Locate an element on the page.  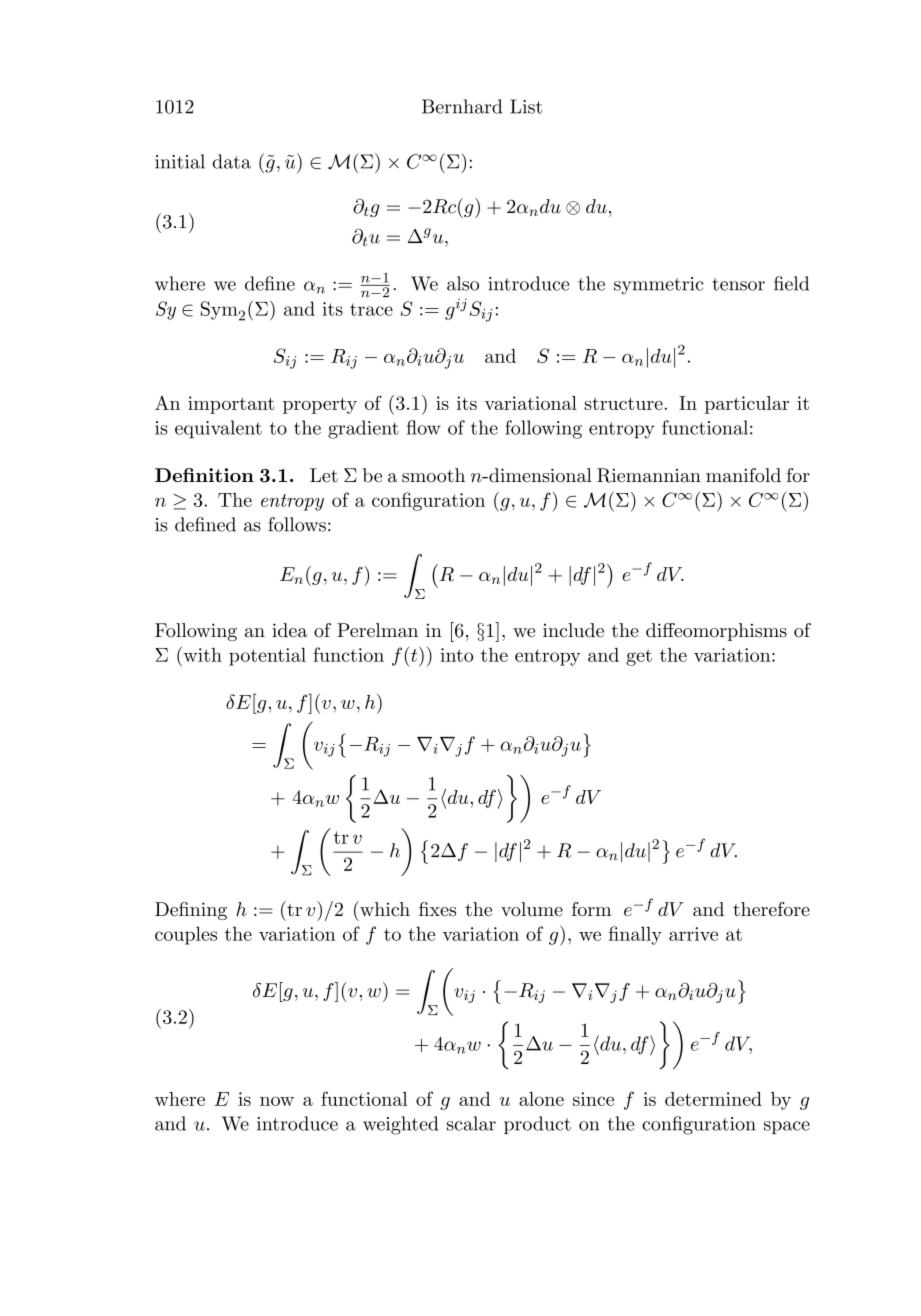
couples is located at coordinates (186, 935).
